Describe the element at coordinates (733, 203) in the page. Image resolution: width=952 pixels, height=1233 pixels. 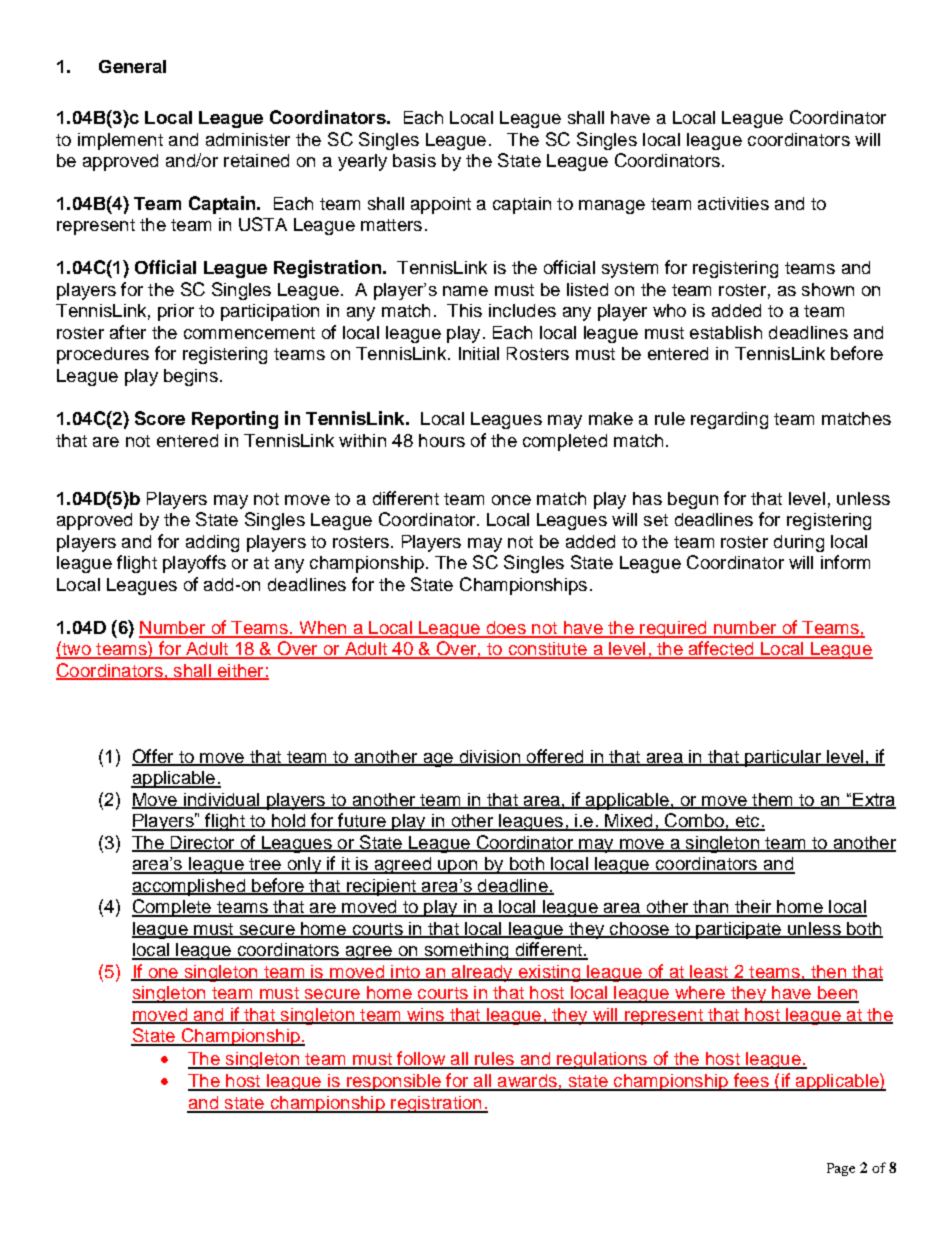
I see `activities` at that location.
